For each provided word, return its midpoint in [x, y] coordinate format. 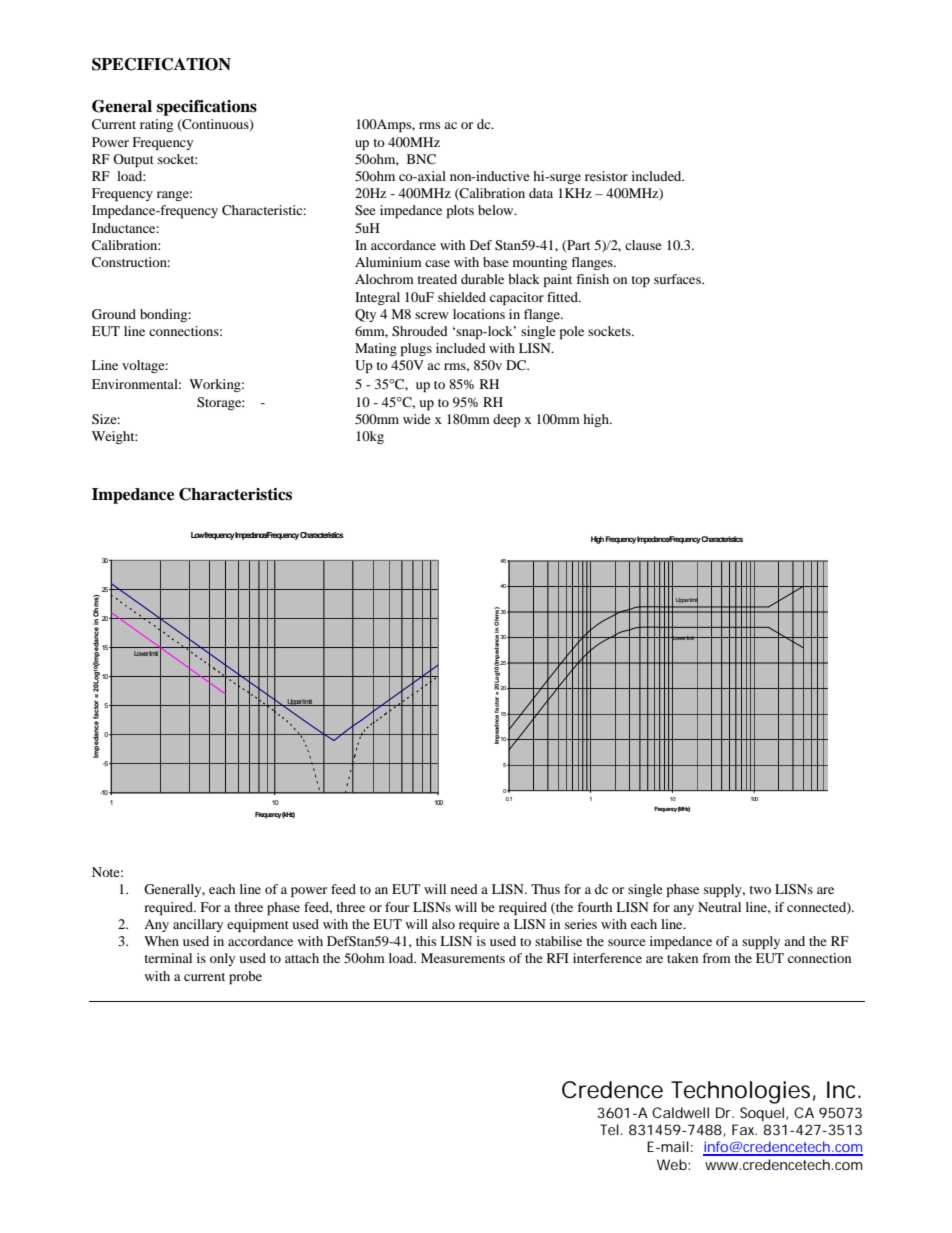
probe [245, 977]
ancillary [198, 925]
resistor [606, 176]
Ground [114, 314]
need [464, 889]
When [161, 941]
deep [507, 420]
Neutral [719, 907]
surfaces [678, 279]
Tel [609, 1129]
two [760, 890]
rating [156, 125]
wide [417, 419]
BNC [421, 159]
